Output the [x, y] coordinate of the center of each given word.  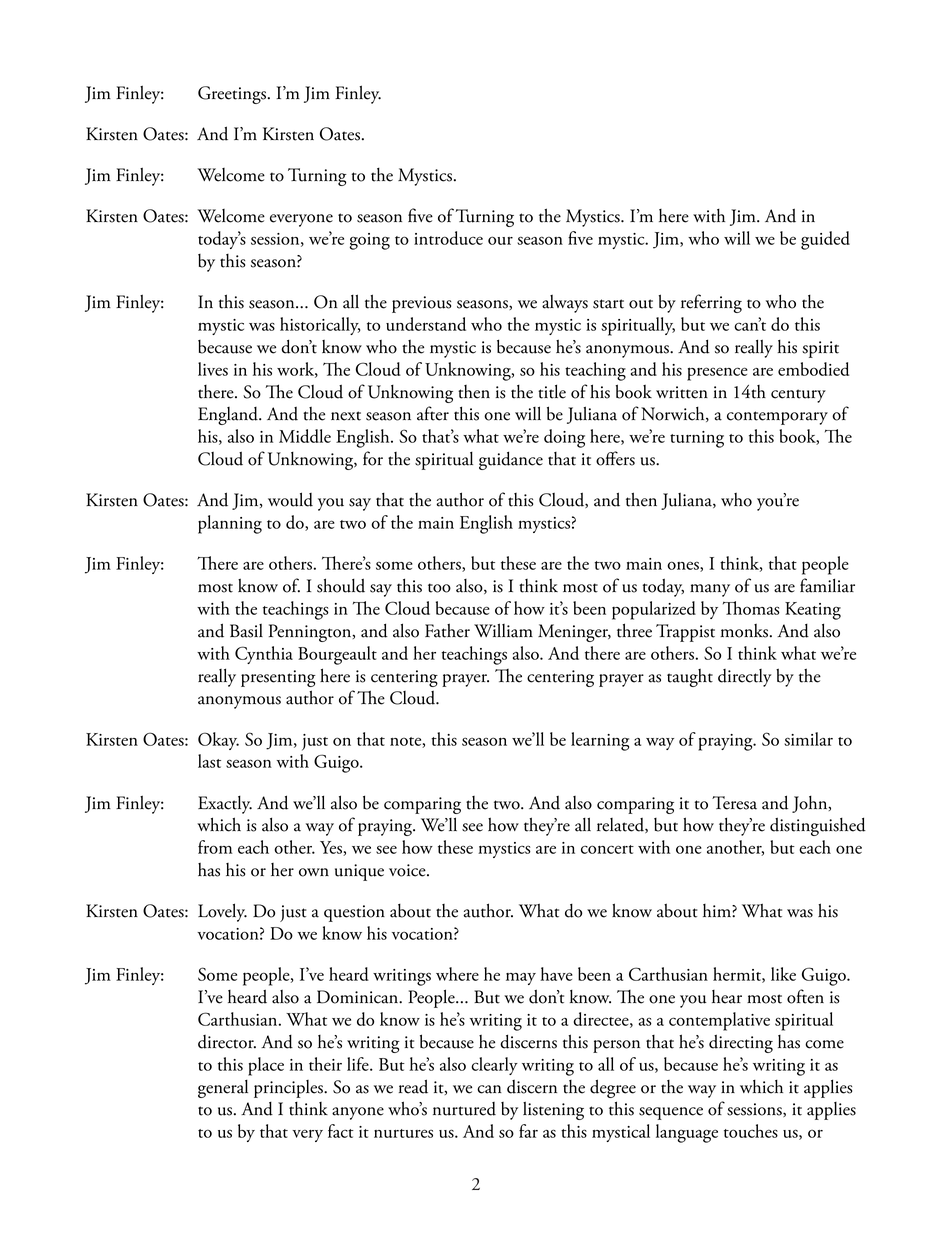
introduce [448, 238]
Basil [246, 631]
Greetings [232, 95]
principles [289, 1089]
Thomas [751, 608]
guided [825, 240]
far [528, 1131]
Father [447, 630]
